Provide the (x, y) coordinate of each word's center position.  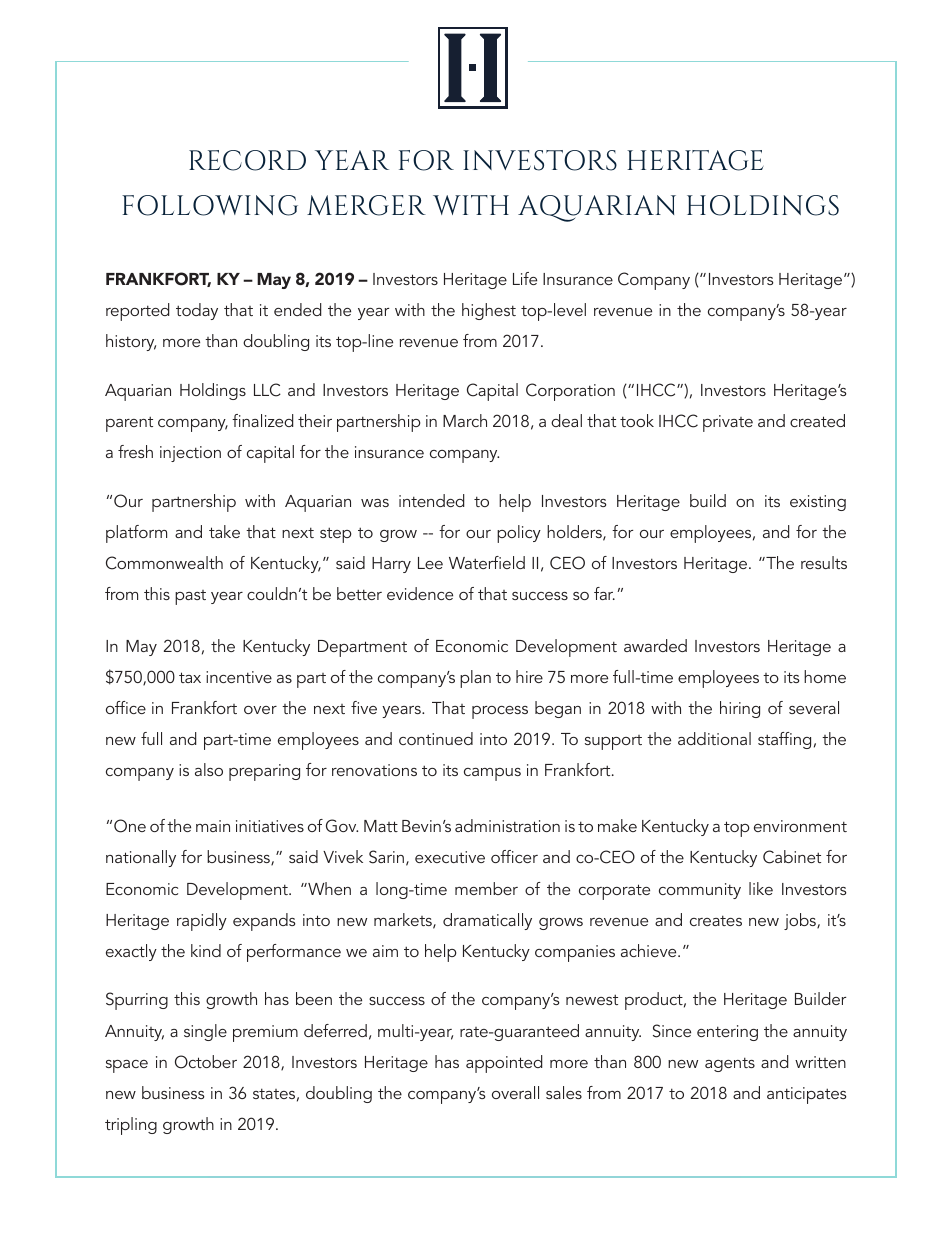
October (206, 1062)
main (213, 826)
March (465, 420)
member (486, 888)
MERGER (366, 205)
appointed (504, 1064)
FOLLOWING (210, 205)
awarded (655, 645)
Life (525, 278)
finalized (263, 420)
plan (475, 679)
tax (190, 677)
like (761, 888)
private (728, 423)
